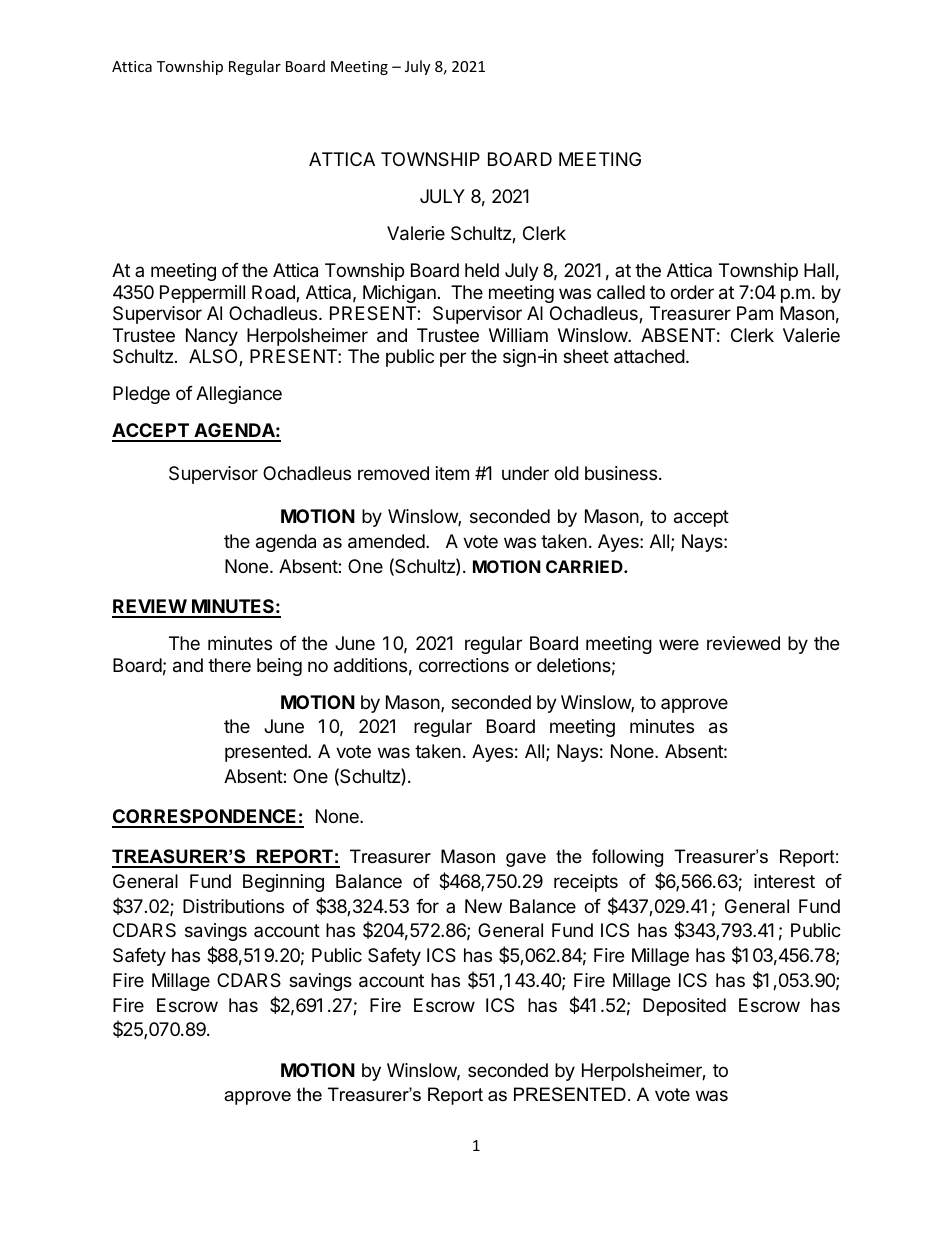  Describe the element at coordinates (274, 293) in the screenshot. I see `Road` at that location.
